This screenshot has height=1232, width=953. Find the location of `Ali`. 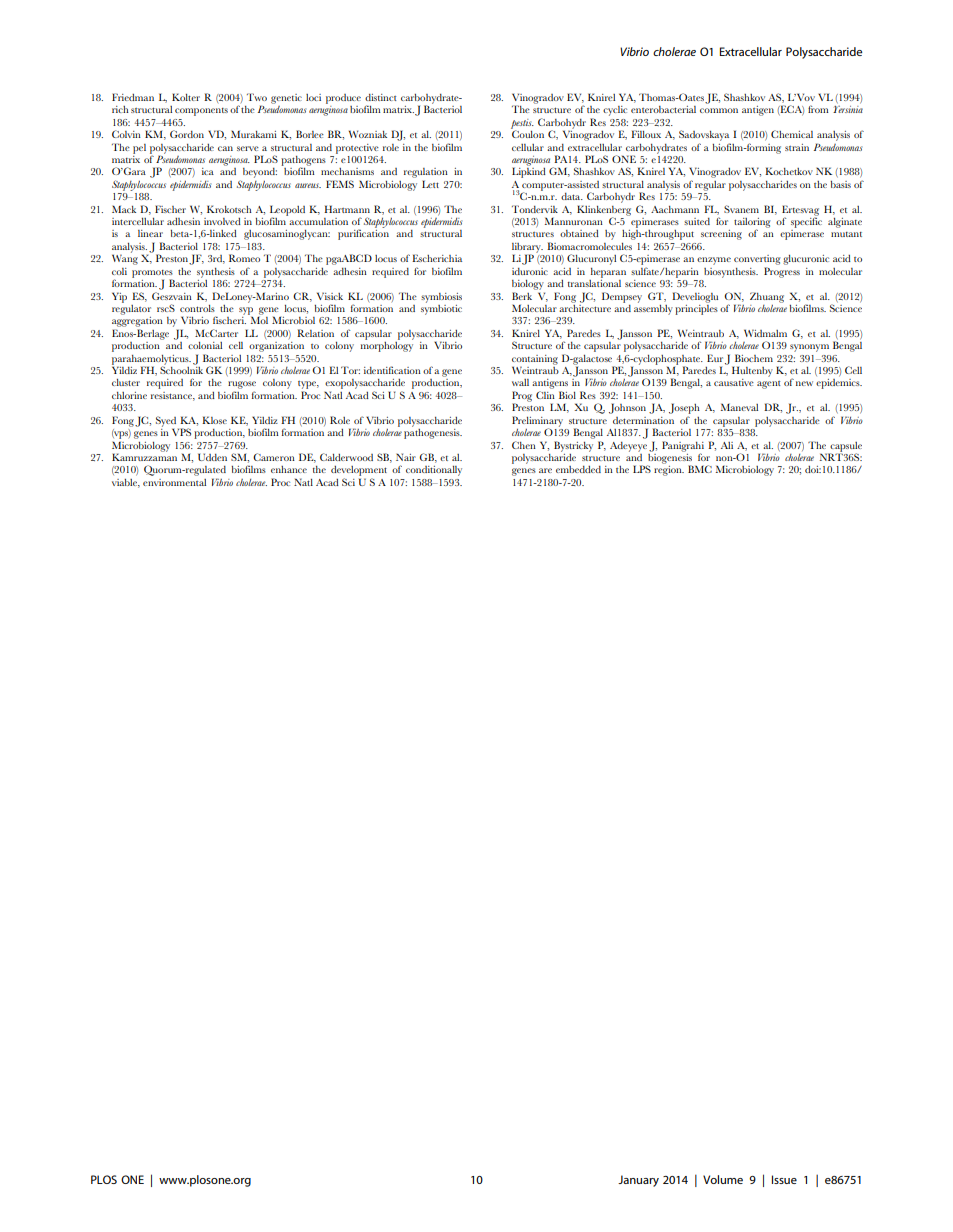

Ali is located at coordinates (727, 445).
